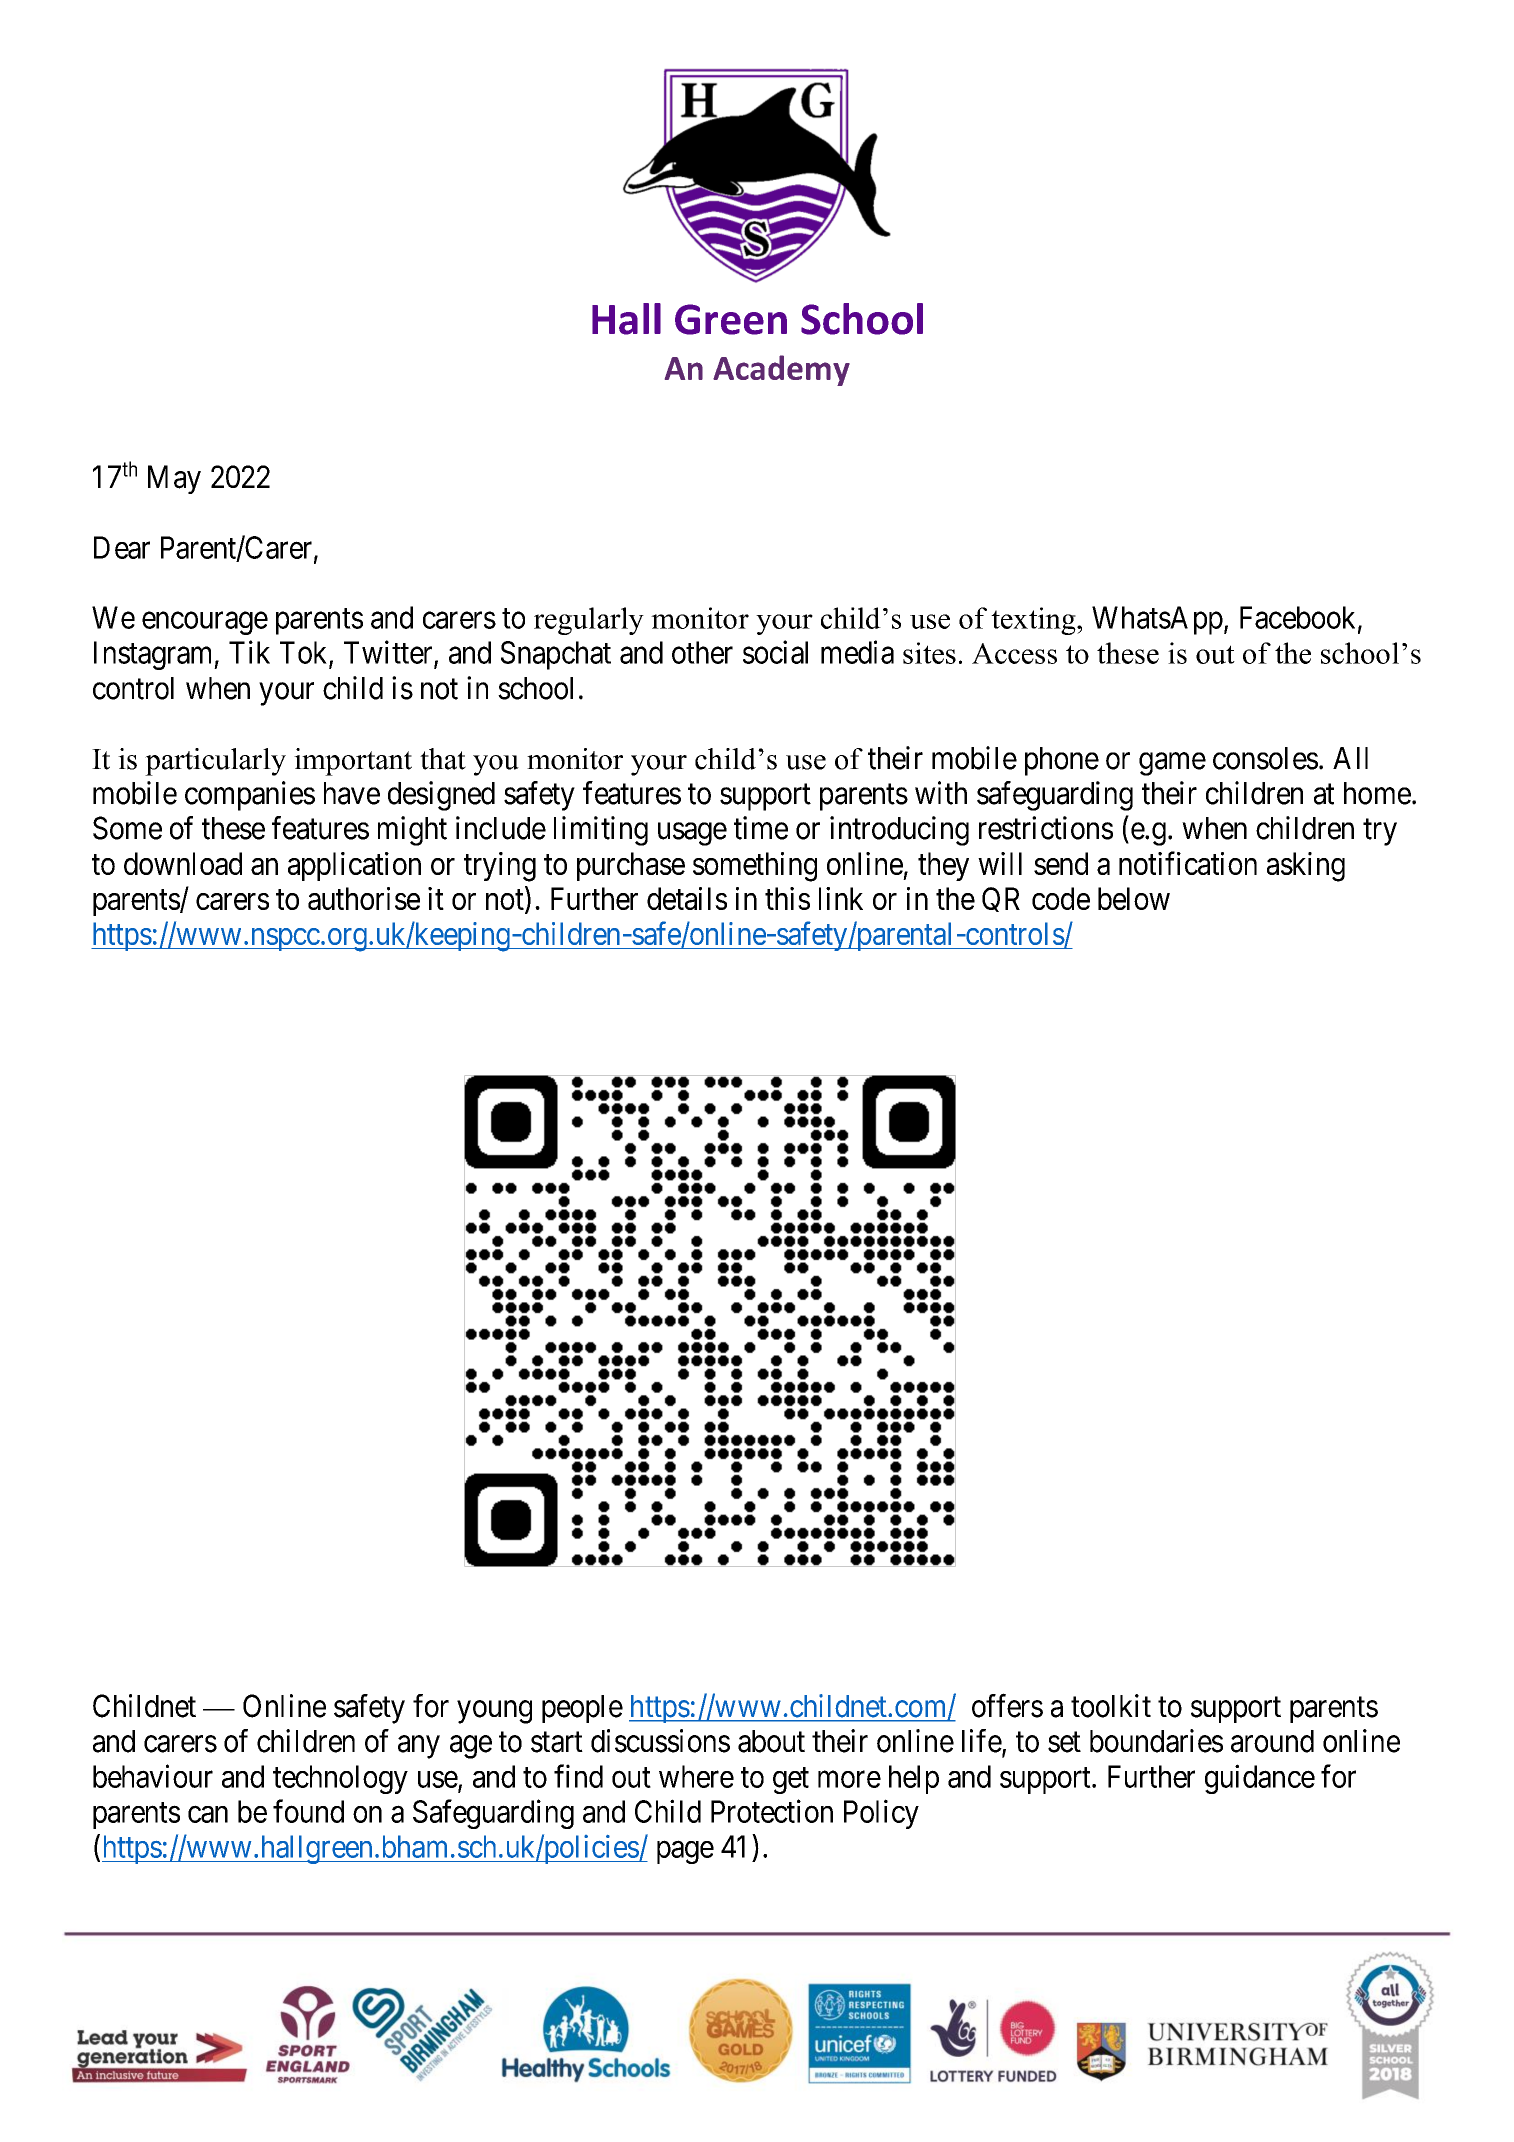  What do you see at coordinates (1272, 1741) in the screenshot?
I see `around` at bounding box center [1272, 1741].
